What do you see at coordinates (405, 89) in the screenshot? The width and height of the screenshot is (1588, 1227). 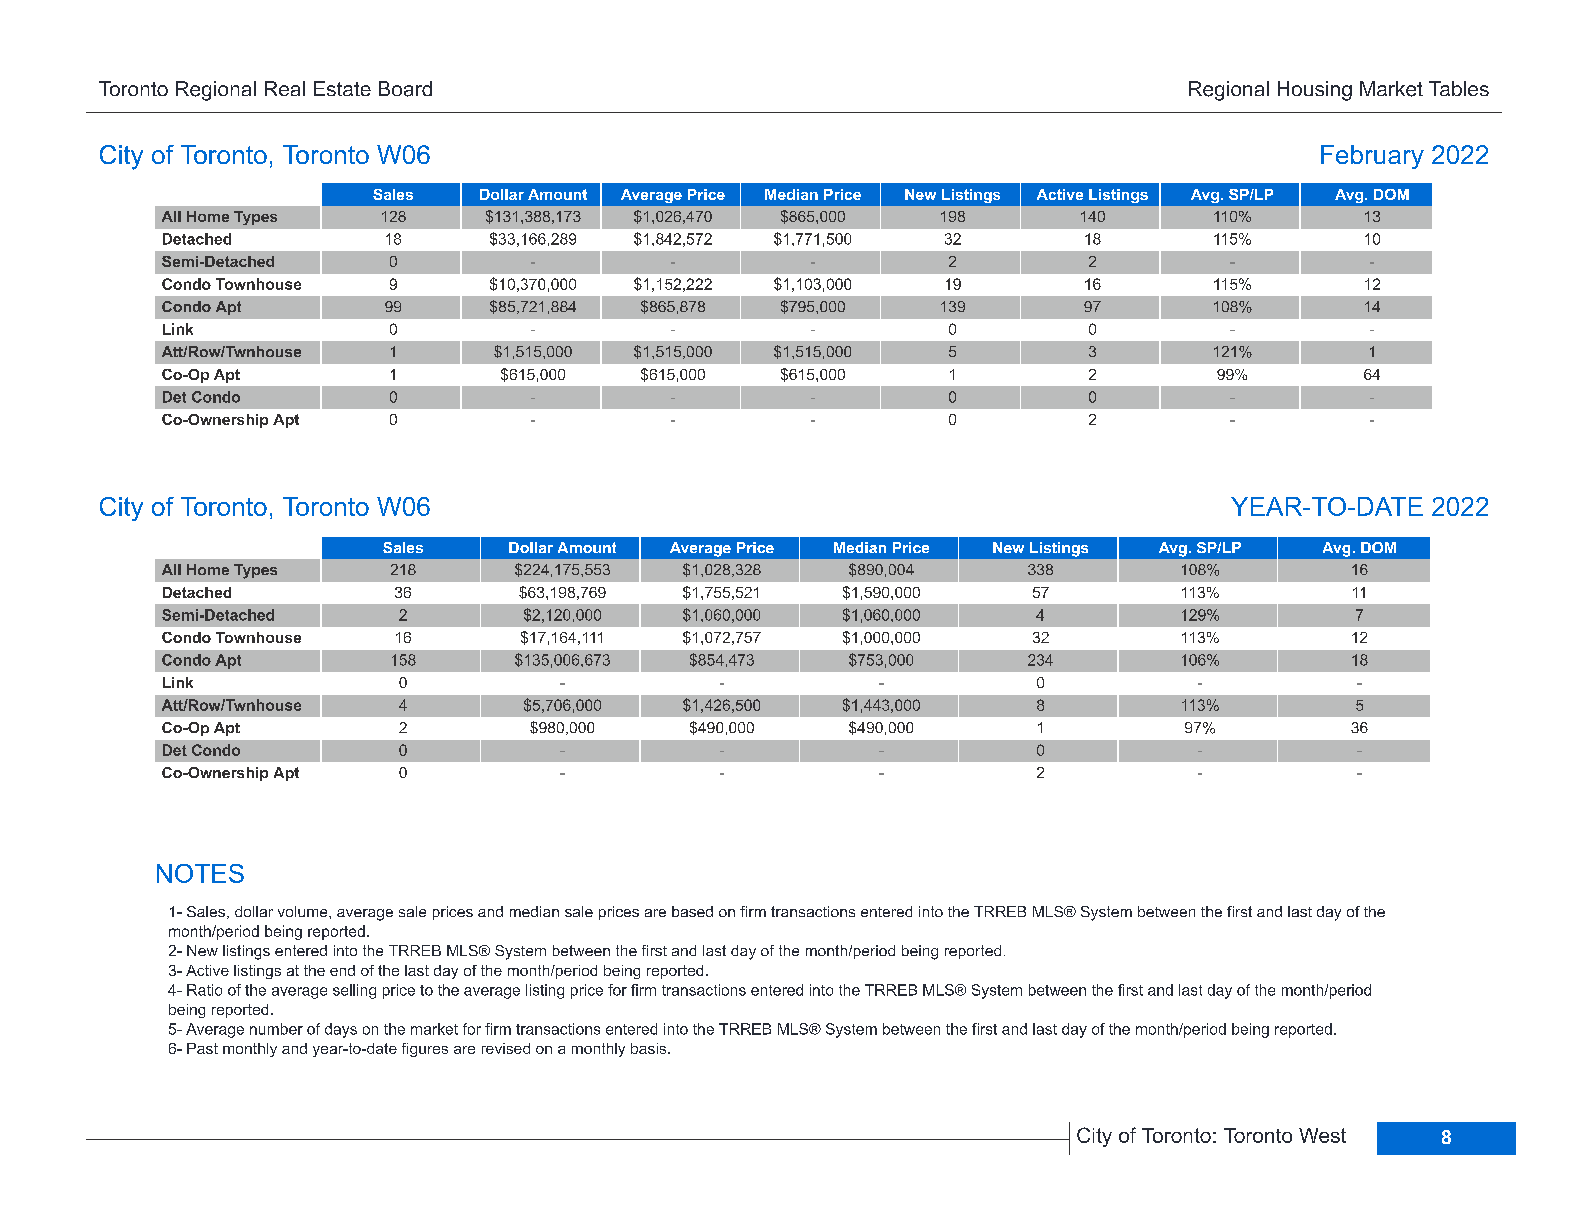 I see `Board` at bounding box center [405, 89].
